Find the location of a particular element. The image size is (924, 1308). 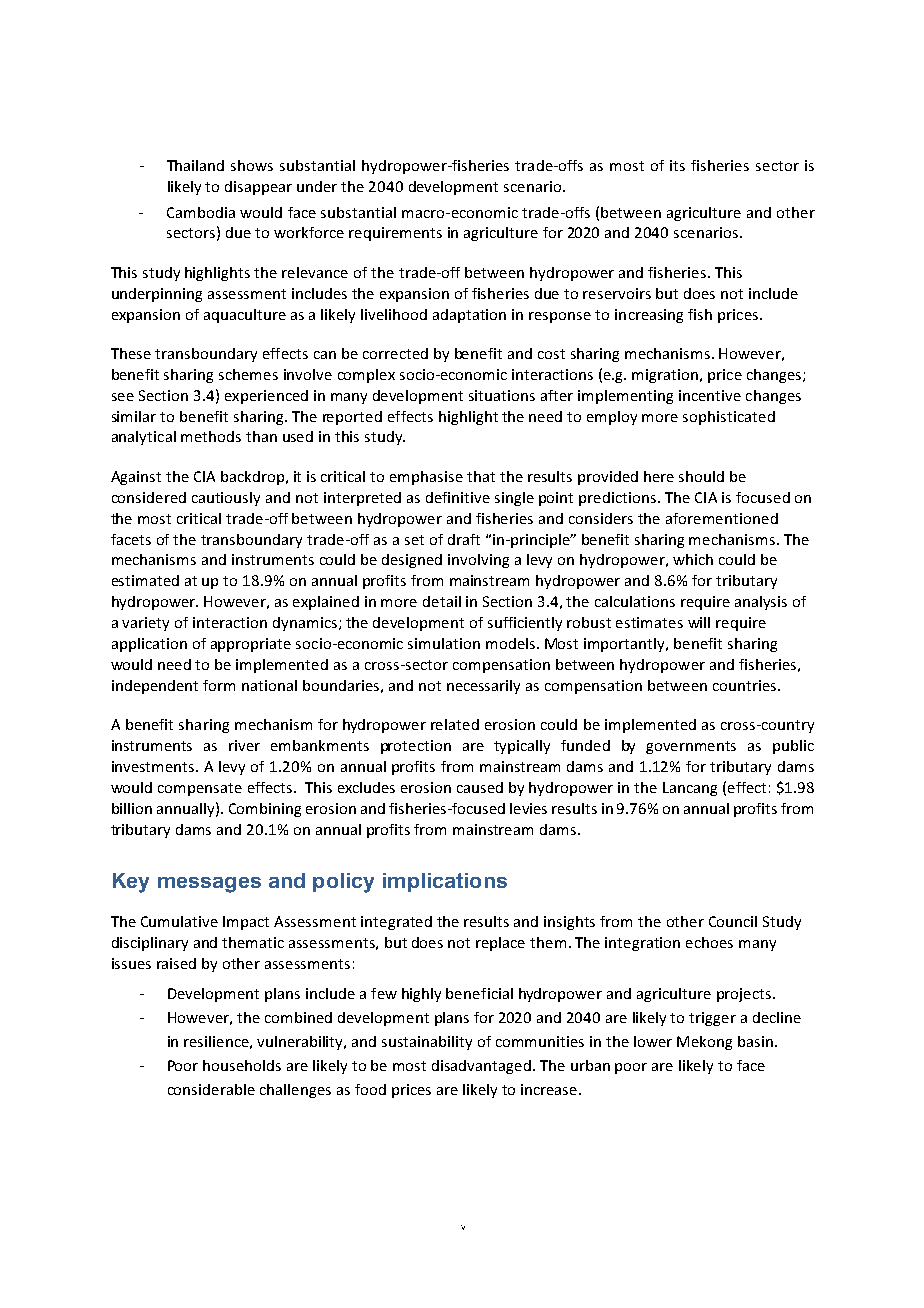

Cambodia is located at coordinates (201, 212).
